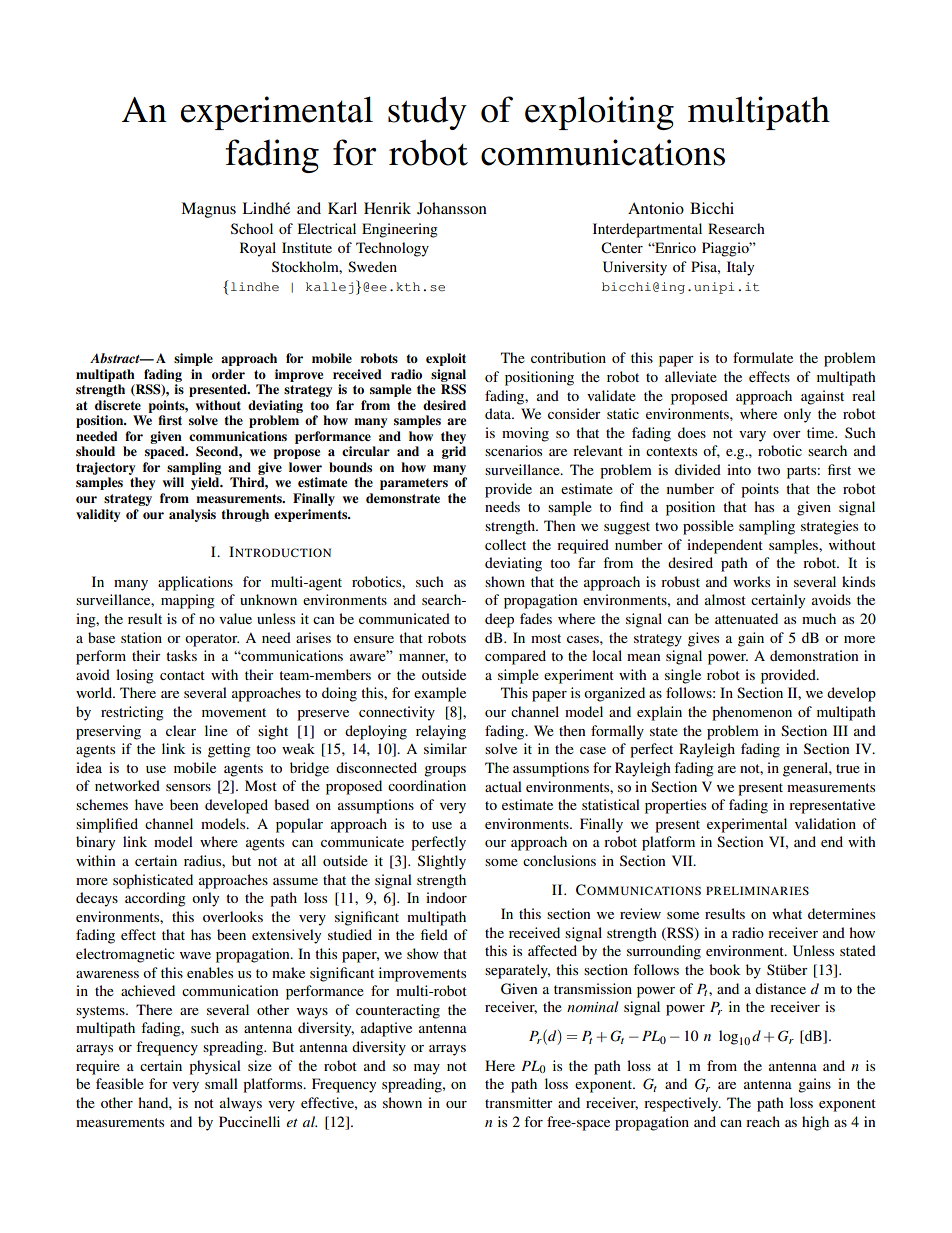  What do you see at coordinates (153, 881) in the screenshot?
I see `sophisticated` at bounding box center [153, 881].
